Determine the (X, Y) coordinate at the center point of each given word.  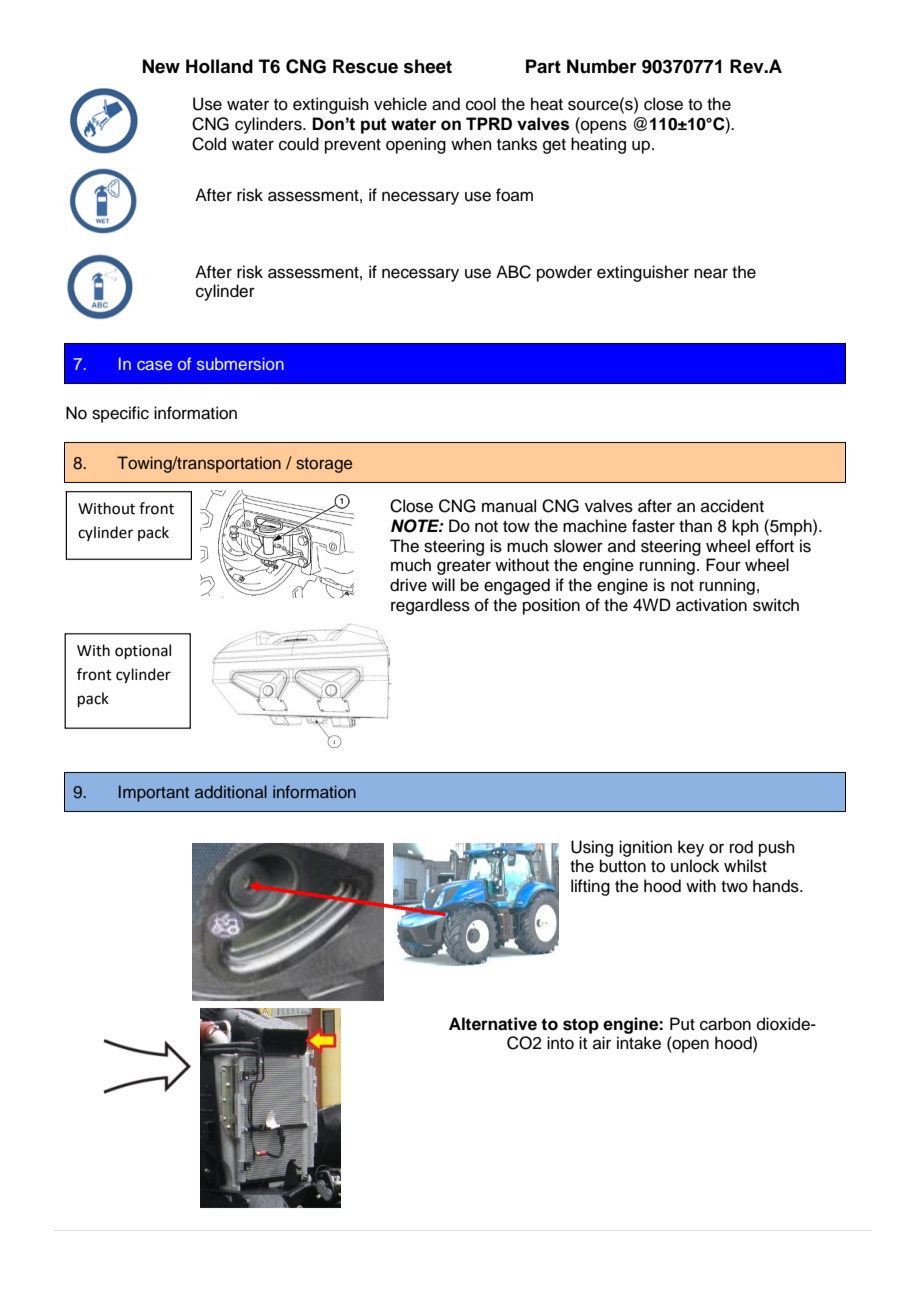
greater (464, 567)
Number (602, 66)
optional (143, 651)
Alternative (493, 1024)
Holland (219, 66)
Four (723, 565)
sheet (428, 66)
